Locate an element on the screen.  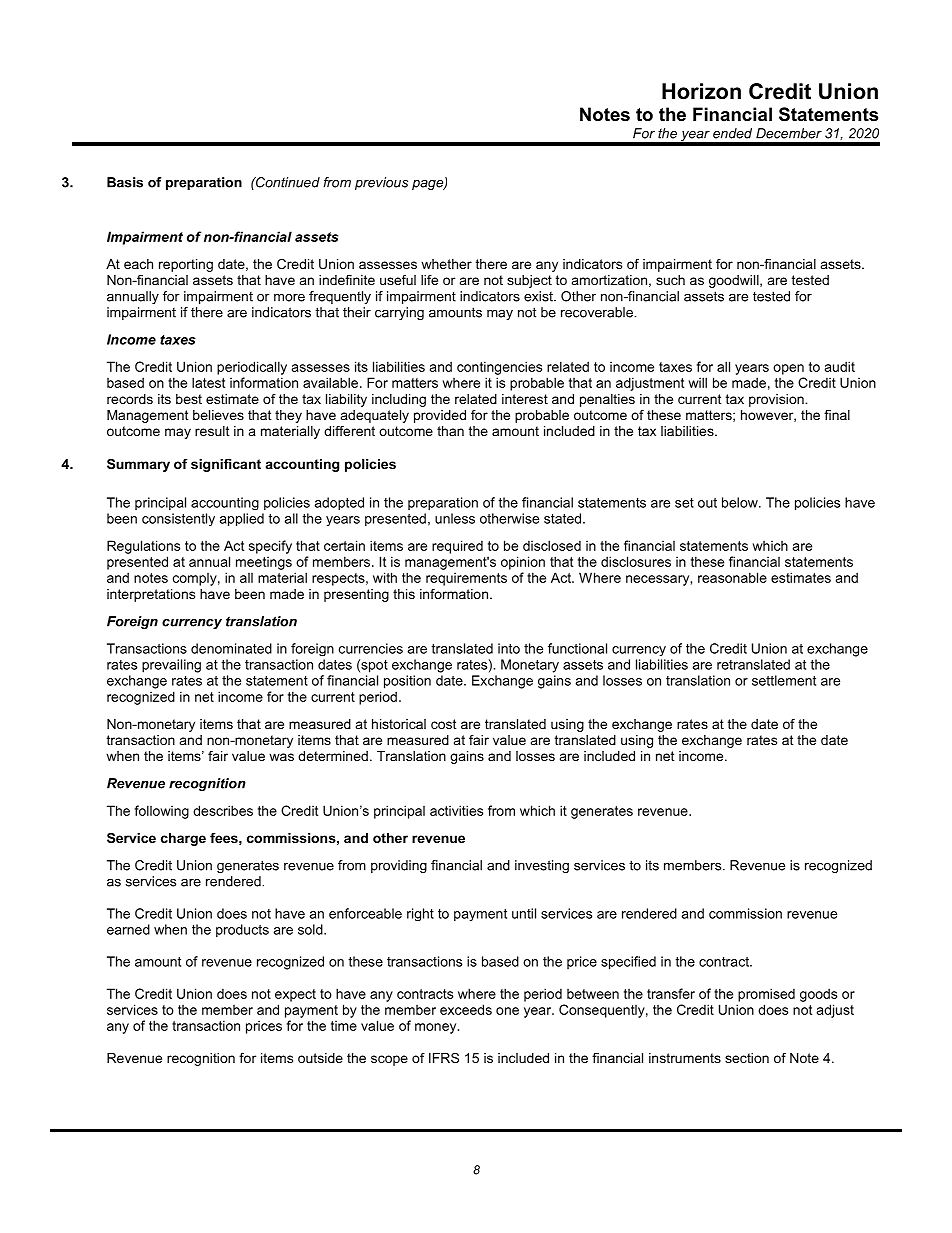
Basis is located at coordinates (125, 182).
